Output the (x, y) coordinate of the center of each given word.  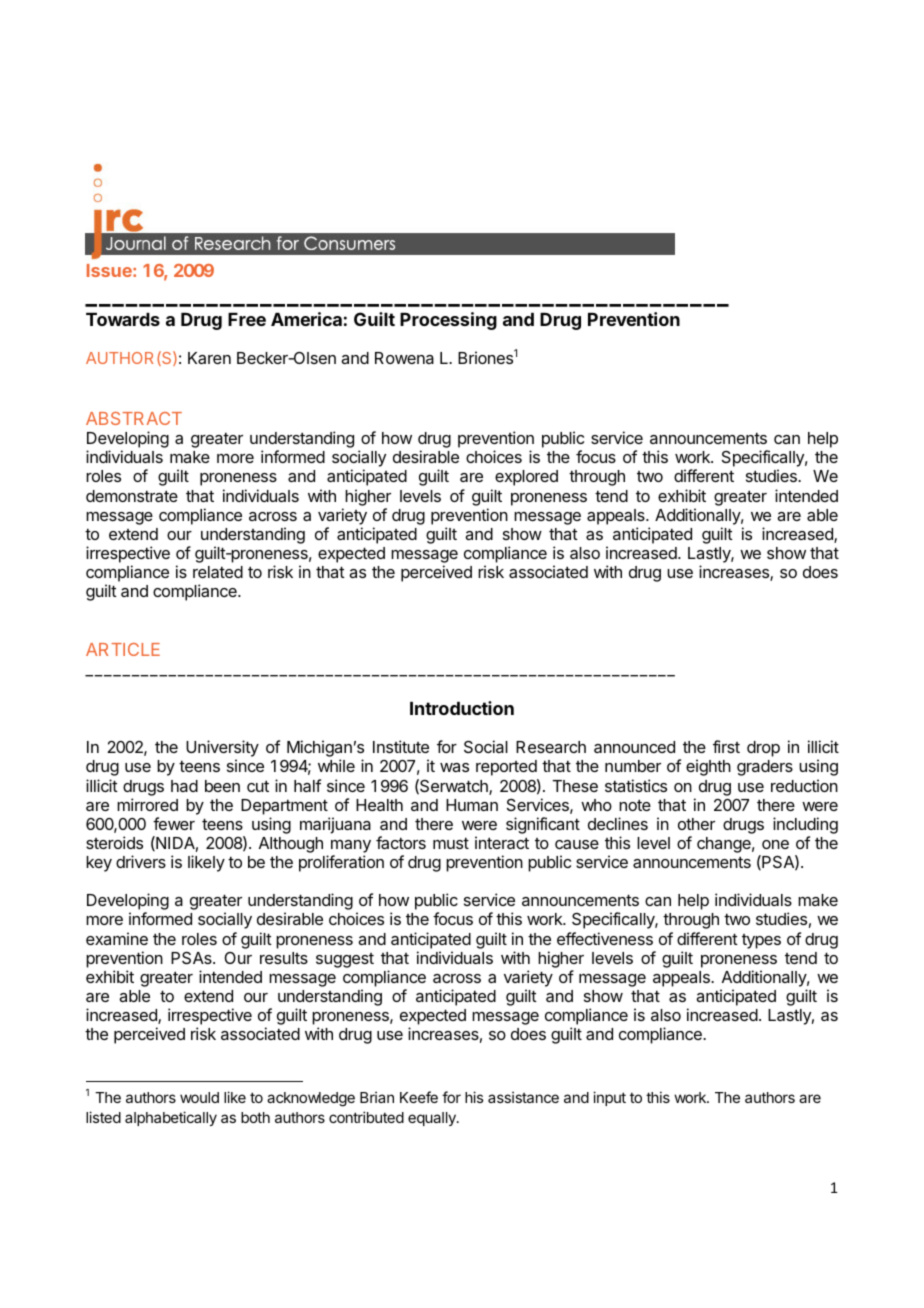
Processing (448, 321)
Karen (209, 358)
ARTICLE (123, 649)
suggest (345, 960)
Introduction (462, 708)
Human (472, 805)
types (761, 941)
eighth (708, 767)
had (184, 786)
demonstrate (132, 496)
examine (117, 938)
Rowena (404, 358)
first (726, 746)
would (199, 1097)
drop (763, 749)
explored (526, 478)
